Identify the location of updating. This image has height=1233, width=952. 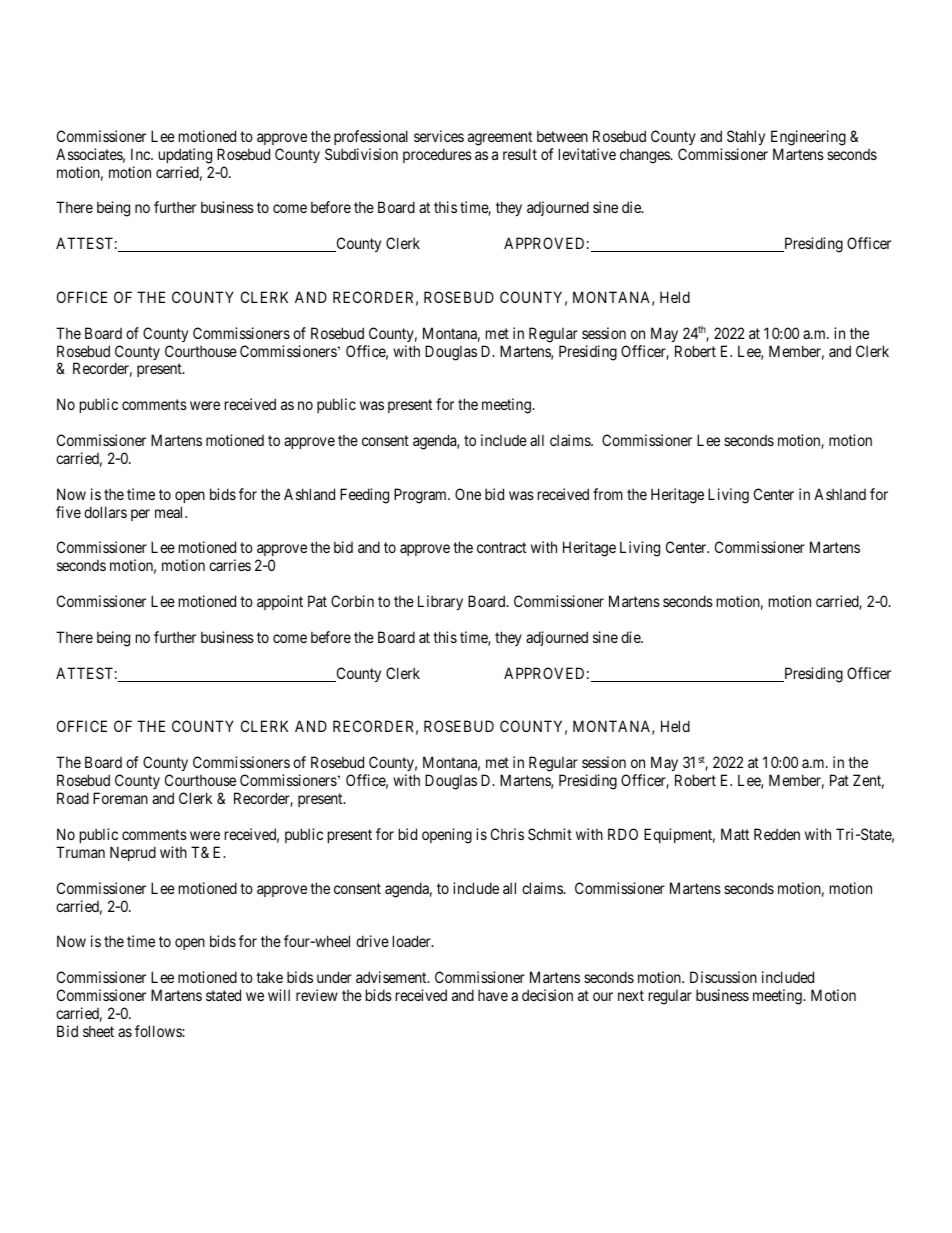
(185, 156).
